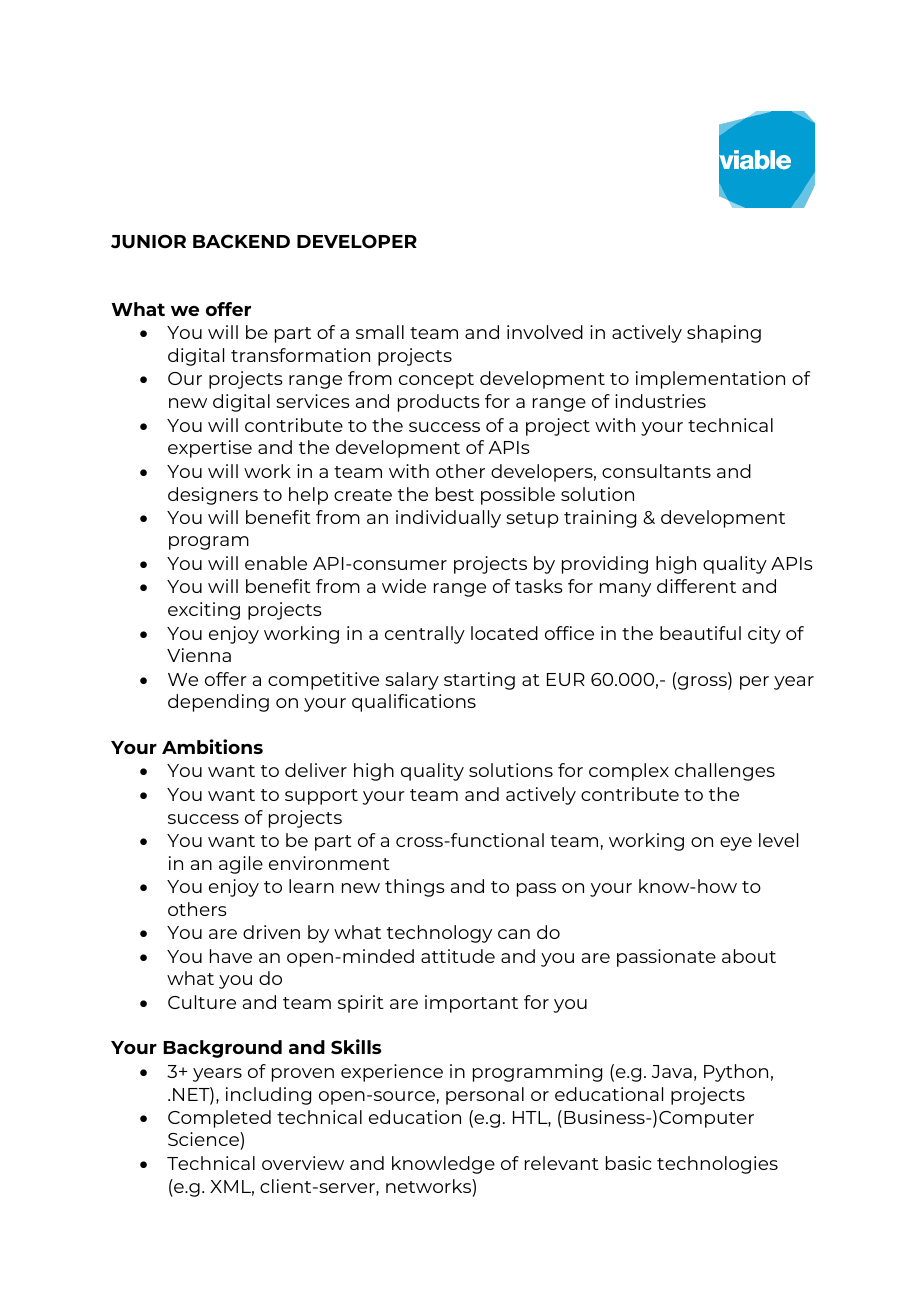 The image size is (924, 1308). What do you see at coordinates (213, 496) in the image?
I see `designers` at bounding box center [213, 496].
